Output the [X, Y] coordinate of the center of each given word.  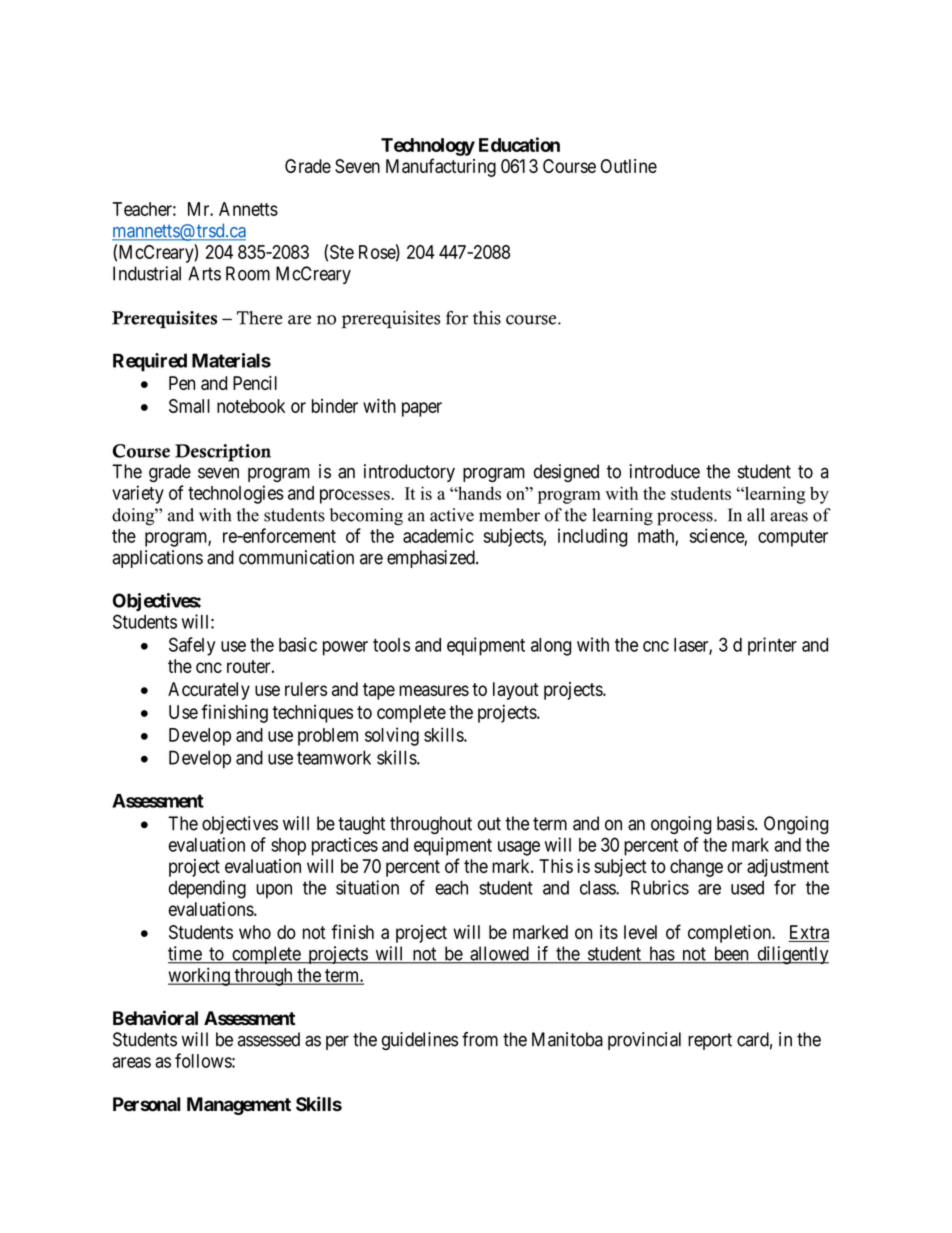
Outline [629, 166]
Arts [204, 273]
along [551, 647]
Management [239, 1106]
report [710, 1041]
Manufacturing [441, 167]
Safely [192, 646]
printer [772, 646]
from [480, 1039]
